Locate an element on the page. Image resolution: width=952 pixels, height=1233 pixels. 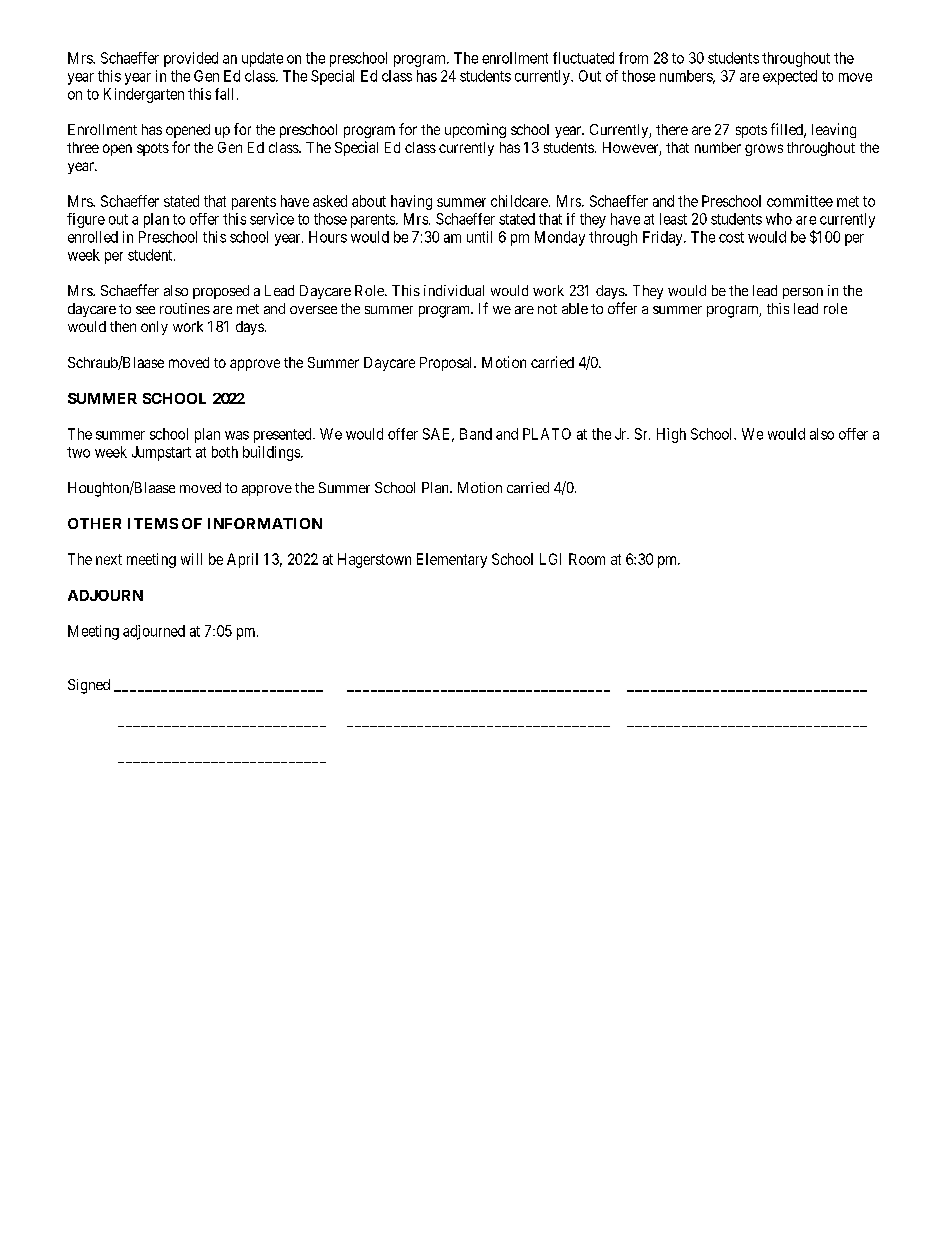
Signed is located at coordinates (89, 686).
